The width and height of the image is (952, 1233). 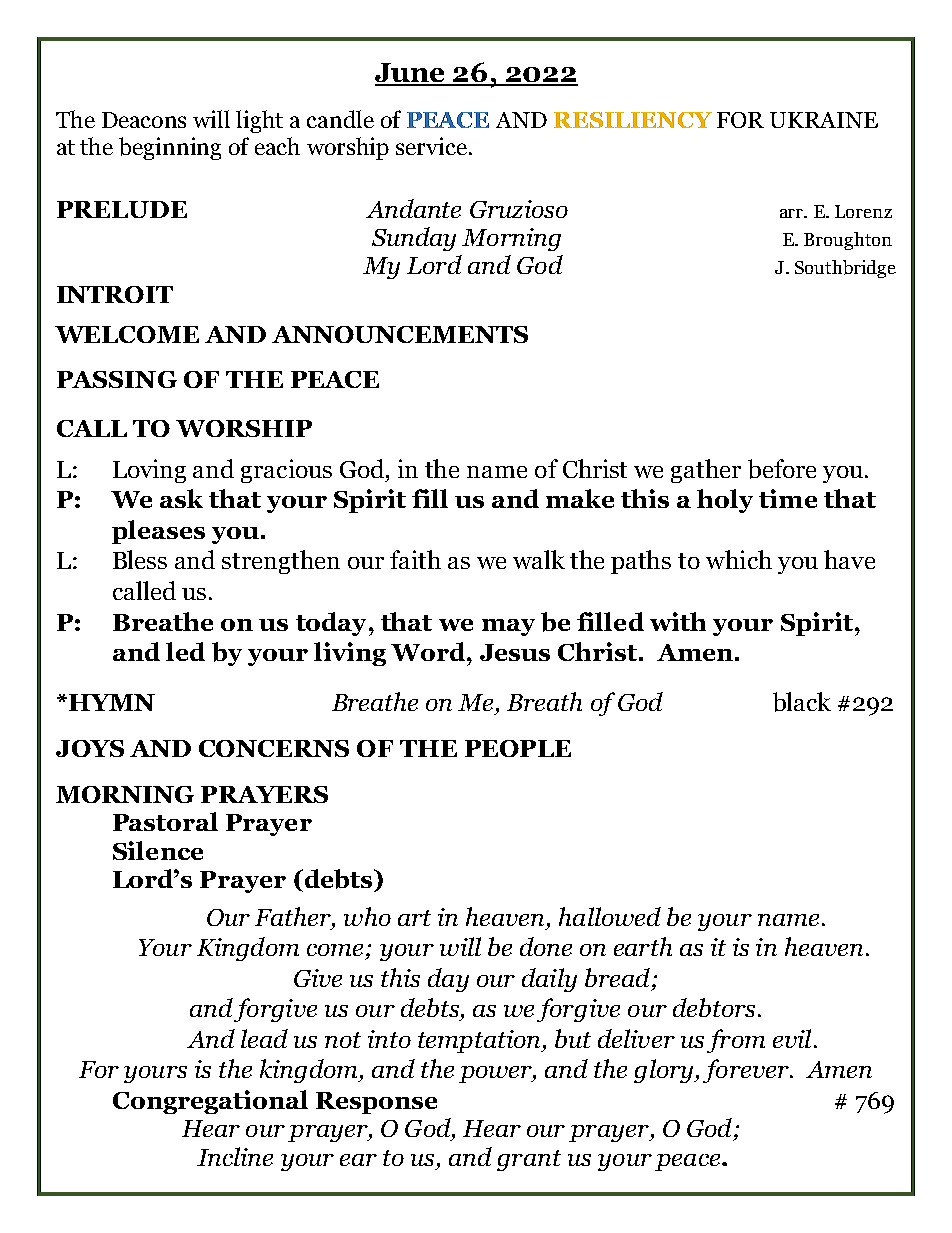 I want to click on black, so click(x=802, y=702).
